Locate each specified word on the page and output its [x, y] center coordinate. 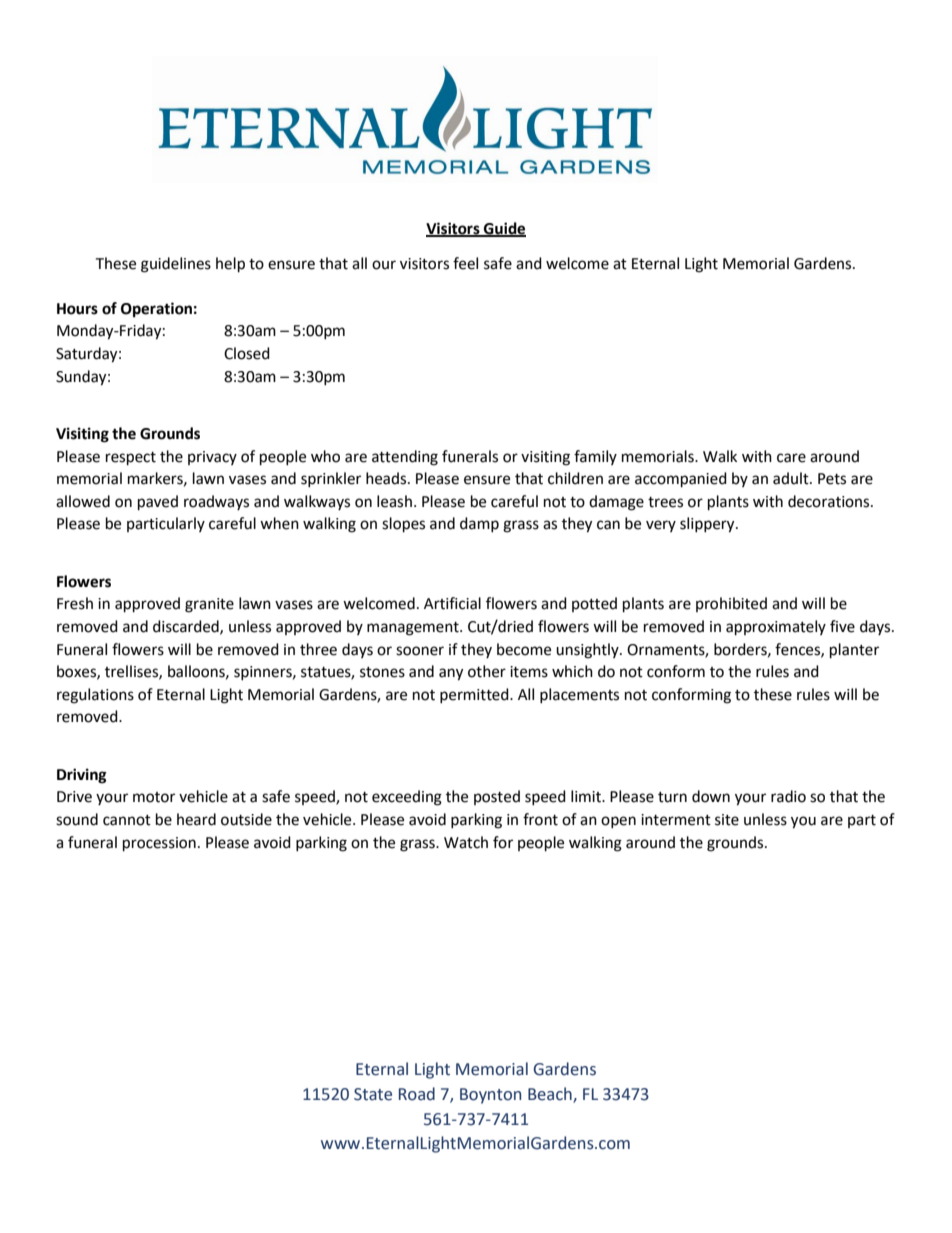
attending [405, 458]
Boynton [490, 1096]
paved [158, 503]
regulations [95, 696]
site [727, 820]
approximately [776, 628]
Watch [466, 842]
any [451, 674]
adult [792, 478]
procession [159, 844]
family [595, 457]
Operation [156, 310]
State [373, 1094]
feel [465, 263]
